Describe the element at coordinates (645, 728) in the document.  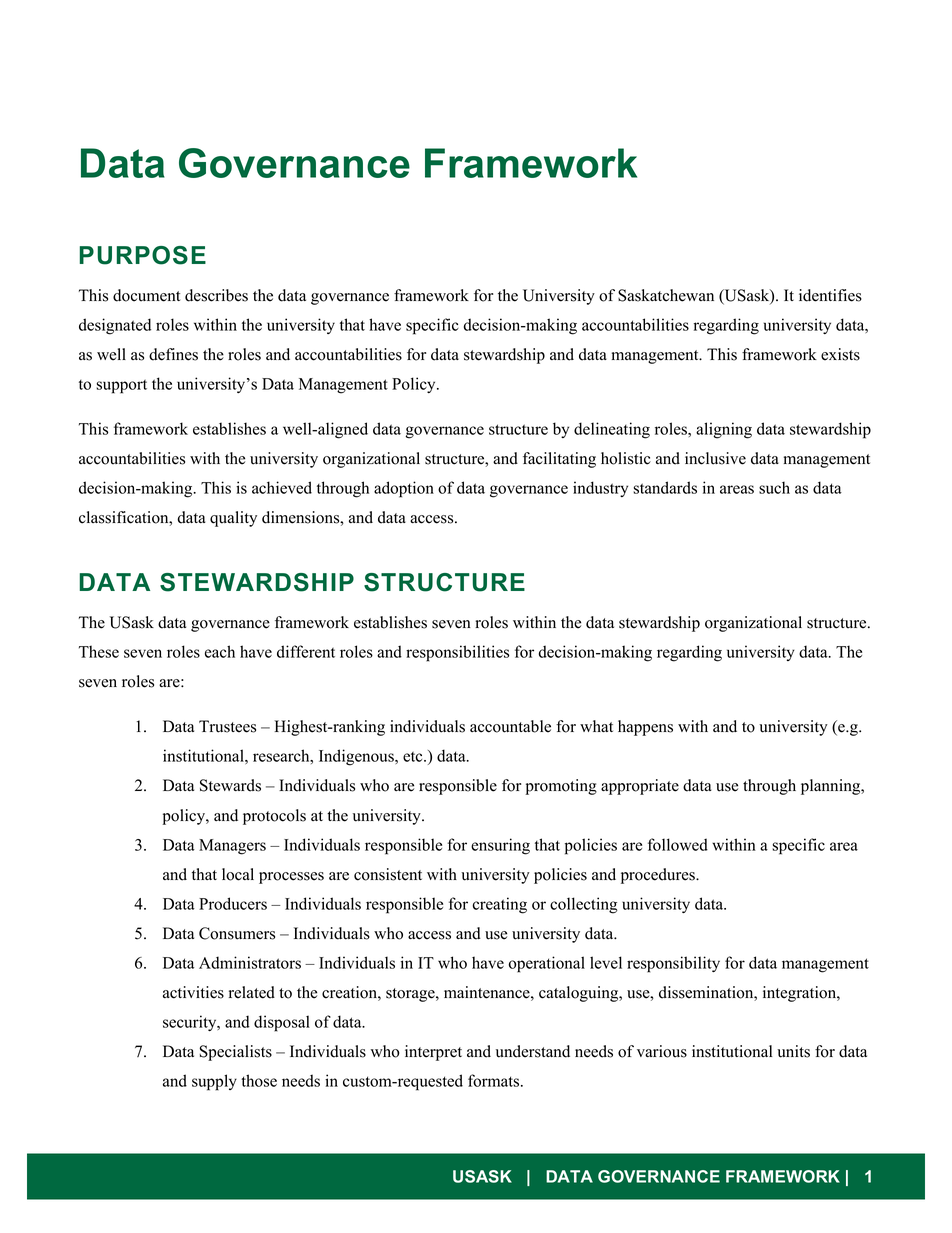
I see `happens` at that location.
